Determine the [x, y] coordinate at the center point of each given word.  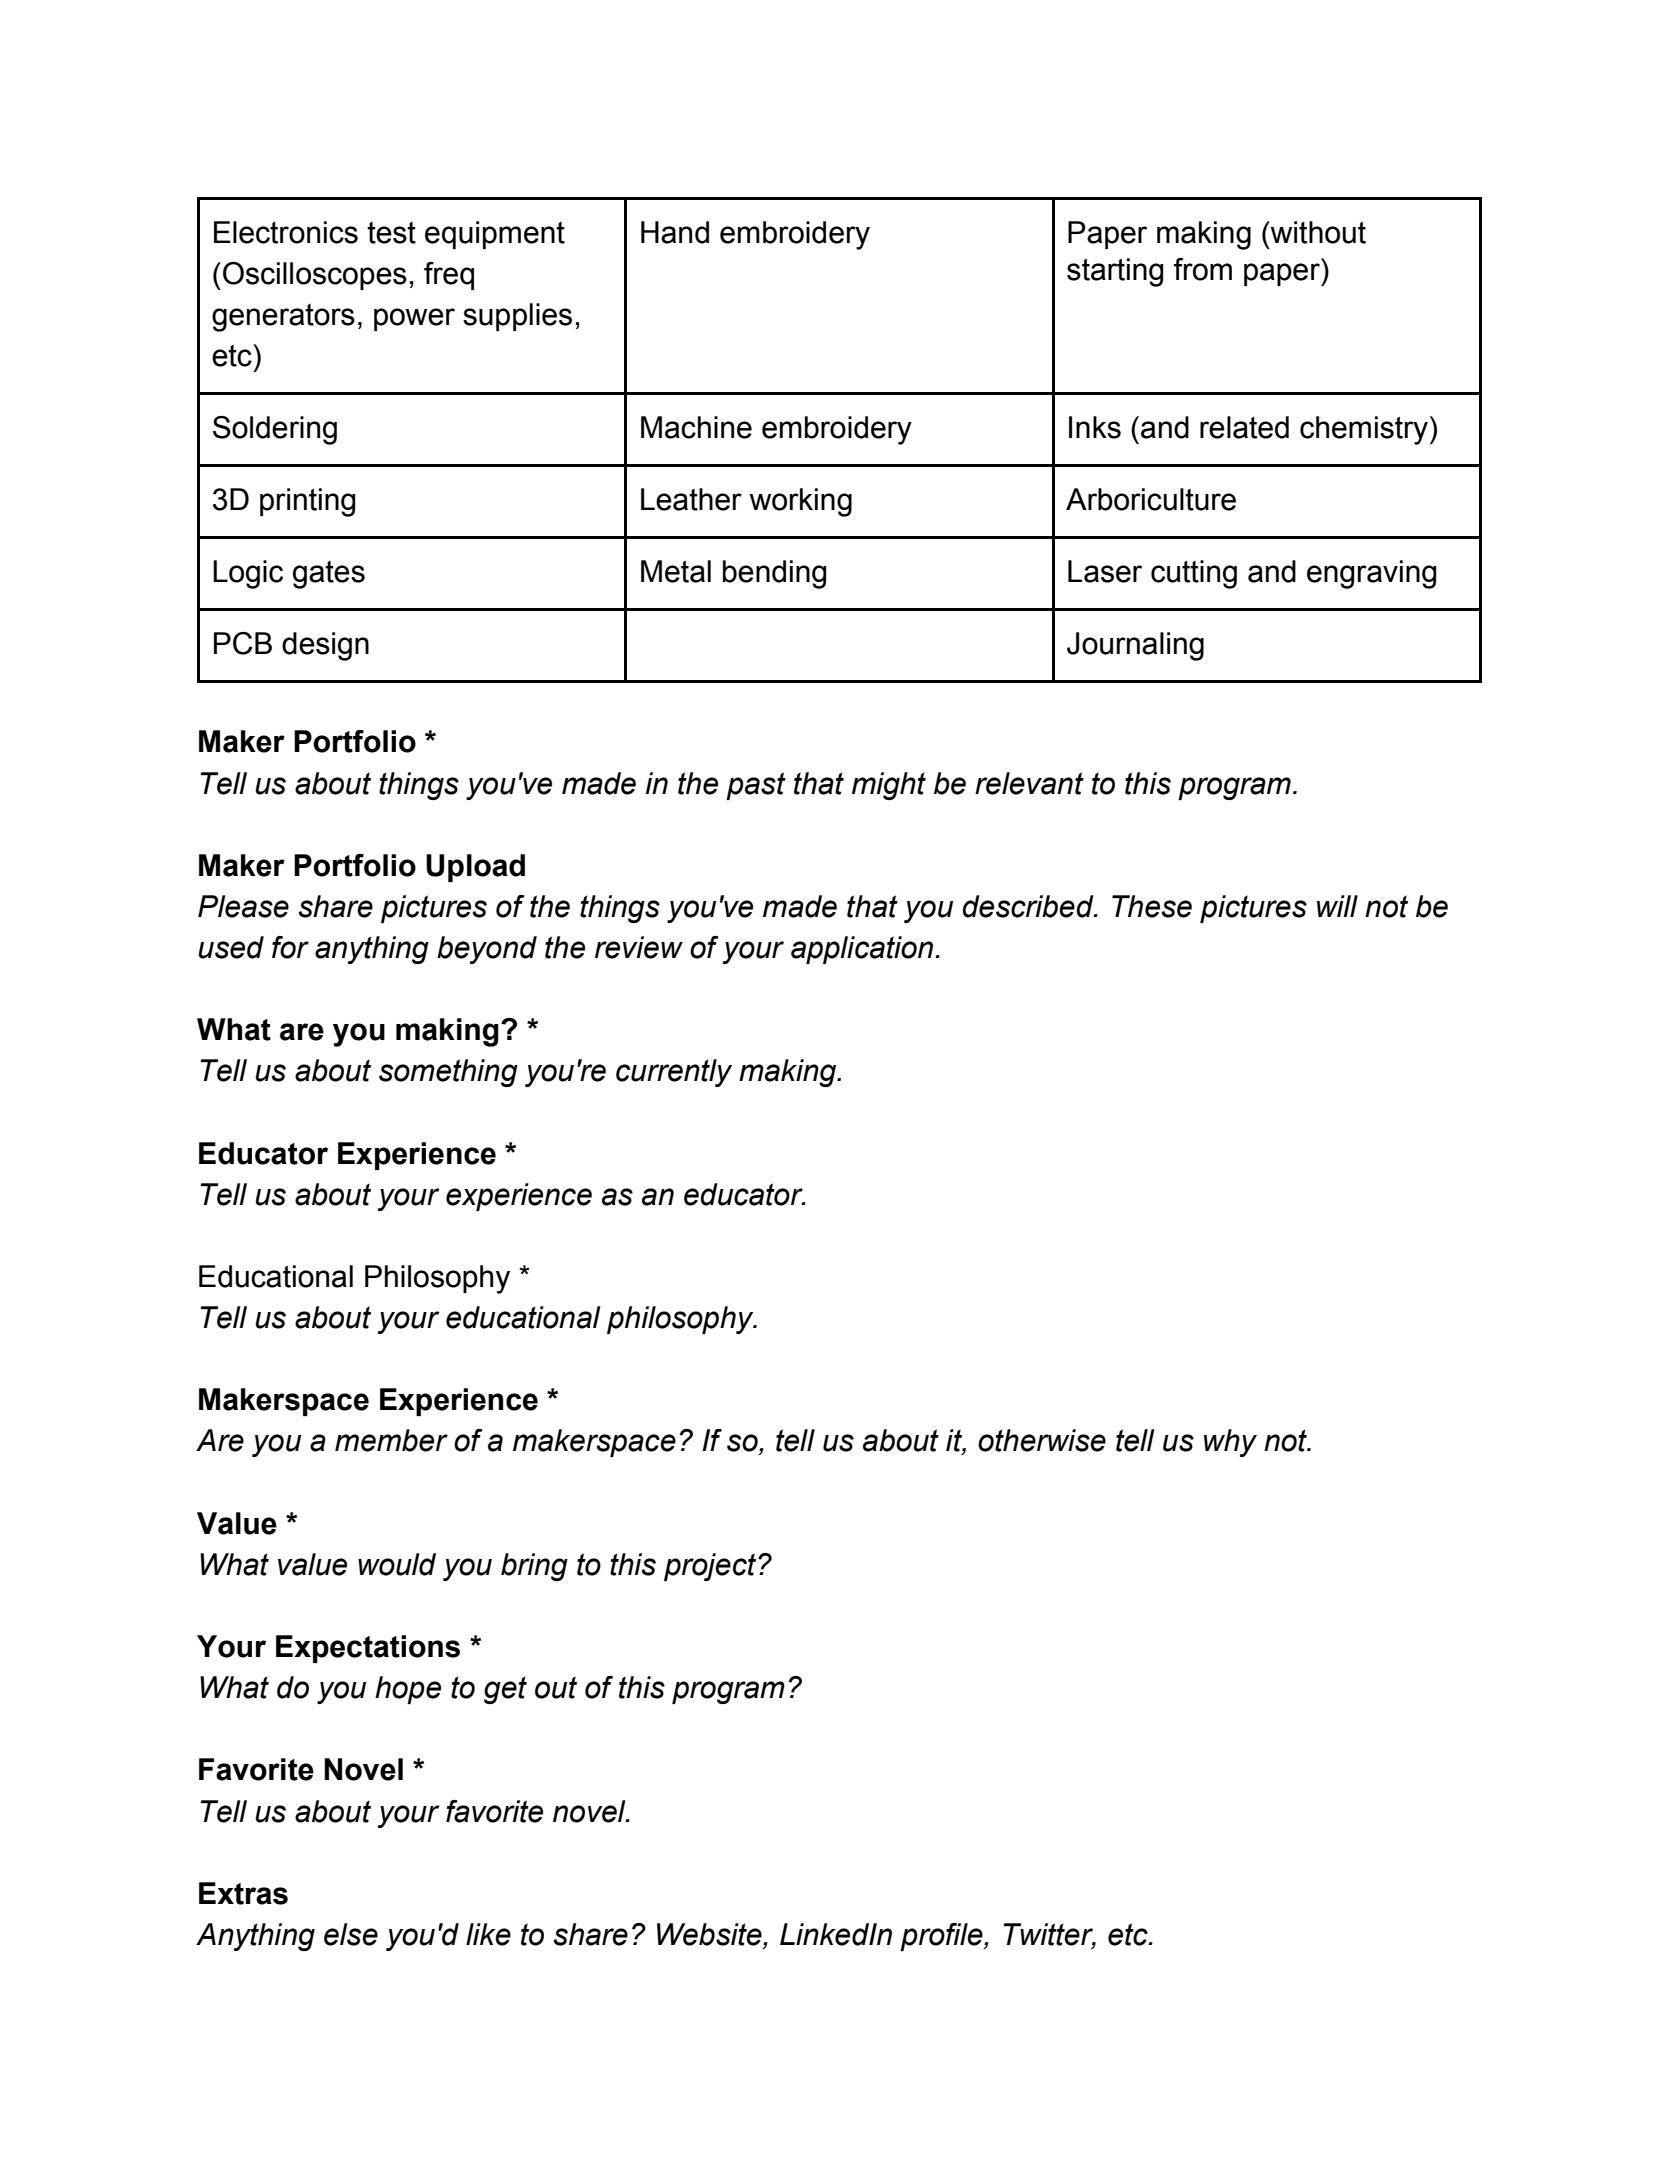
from [1203, 269]
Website [710, 1935]
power [414, 319]
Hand [675, 232]
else [351, 1934]
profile [942, 1937]
